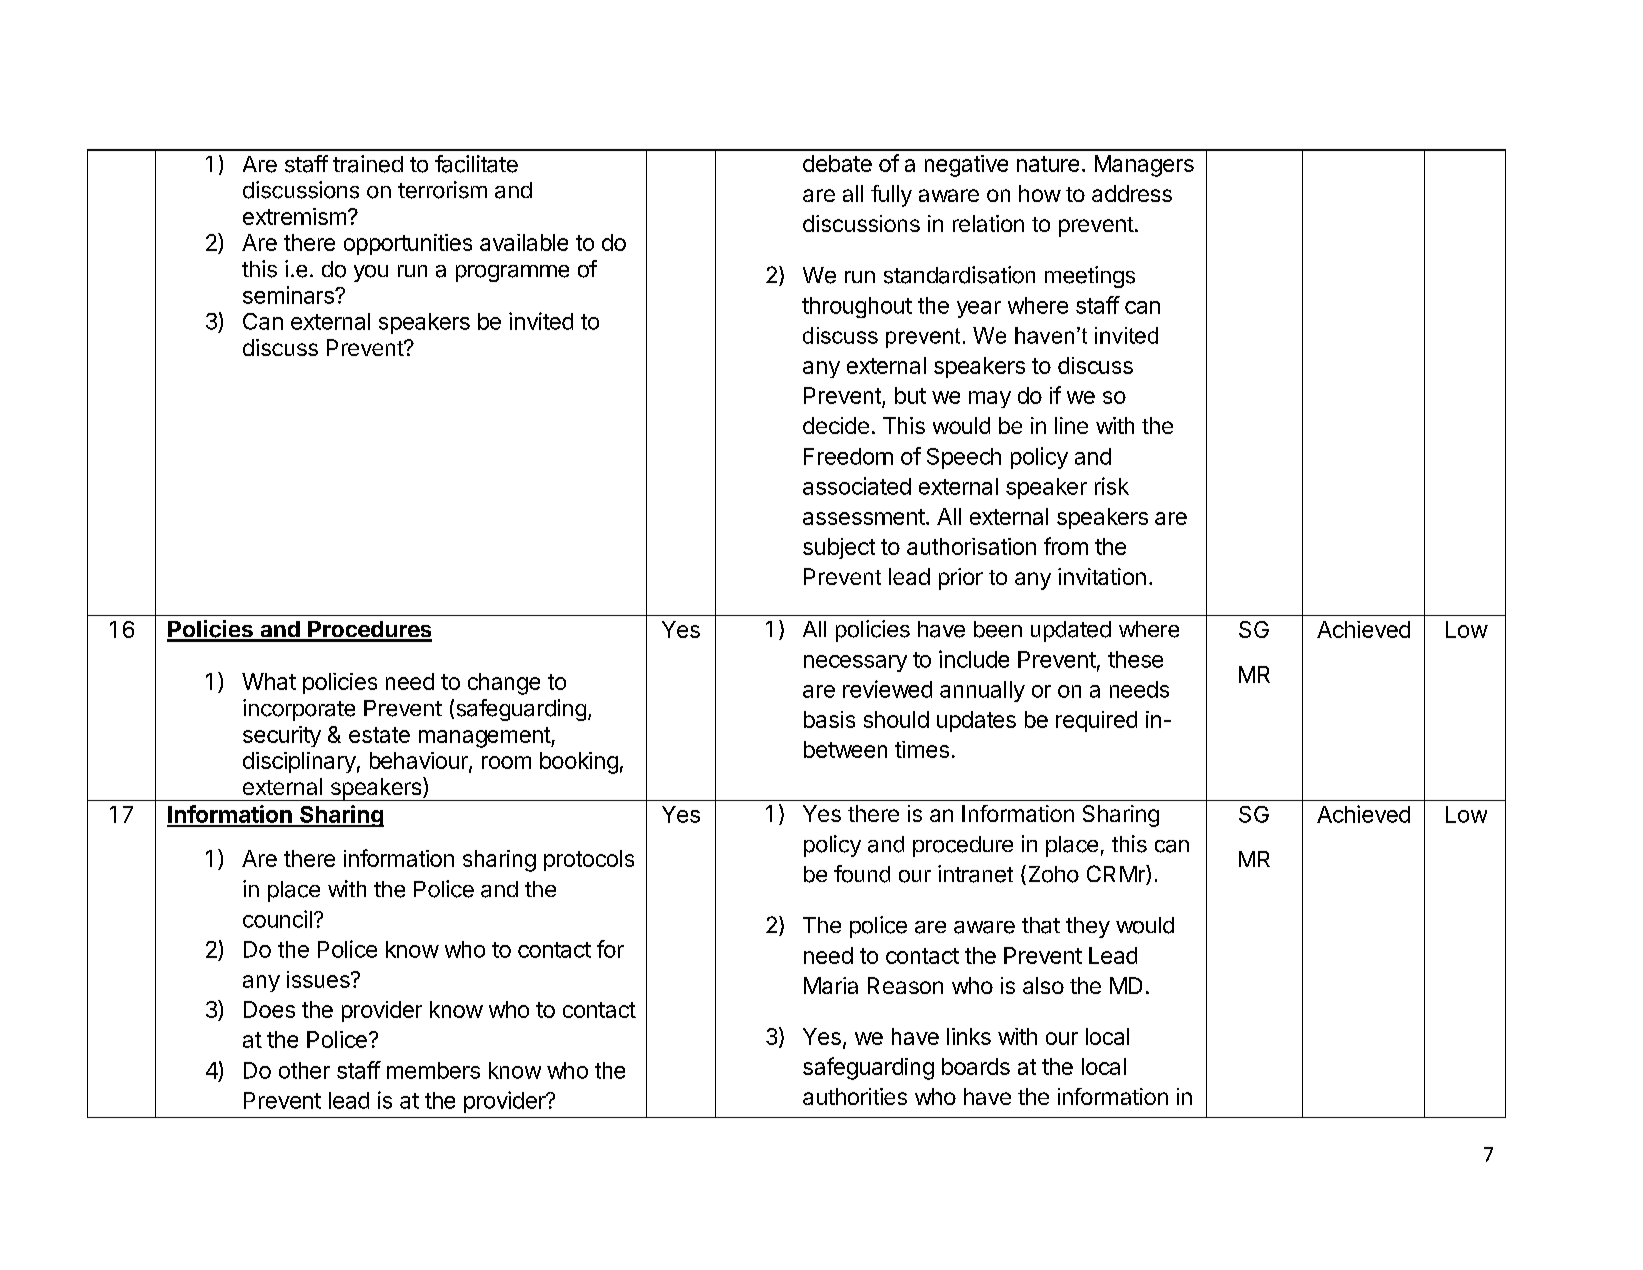  What do you see at coordinates (579, 763) in the screenshot?
I see `booking` at bounding box center [579, 763].
